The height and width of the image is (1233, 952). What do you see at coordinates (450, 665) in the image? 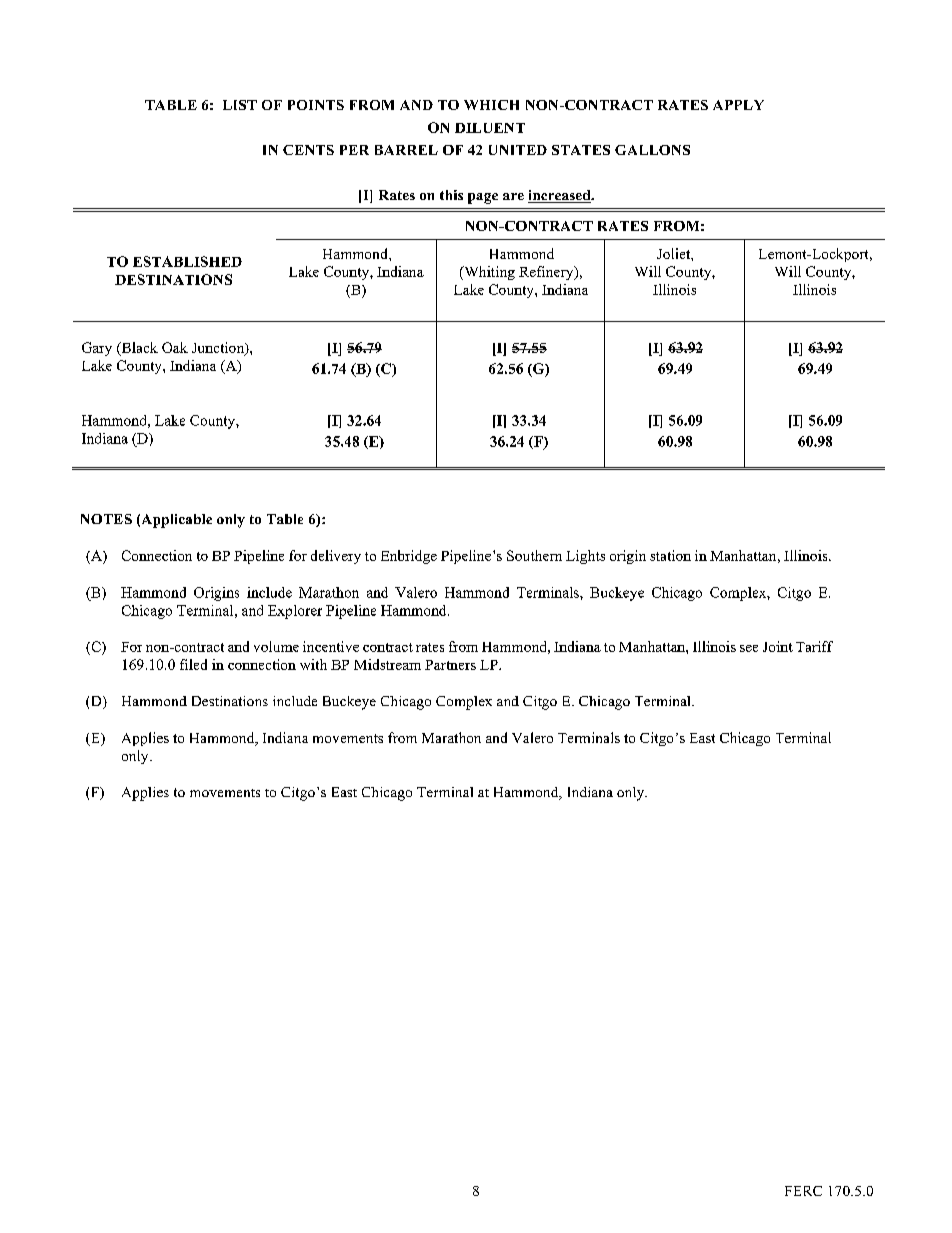
I see `Partners` at bounding box center [450, 665].
